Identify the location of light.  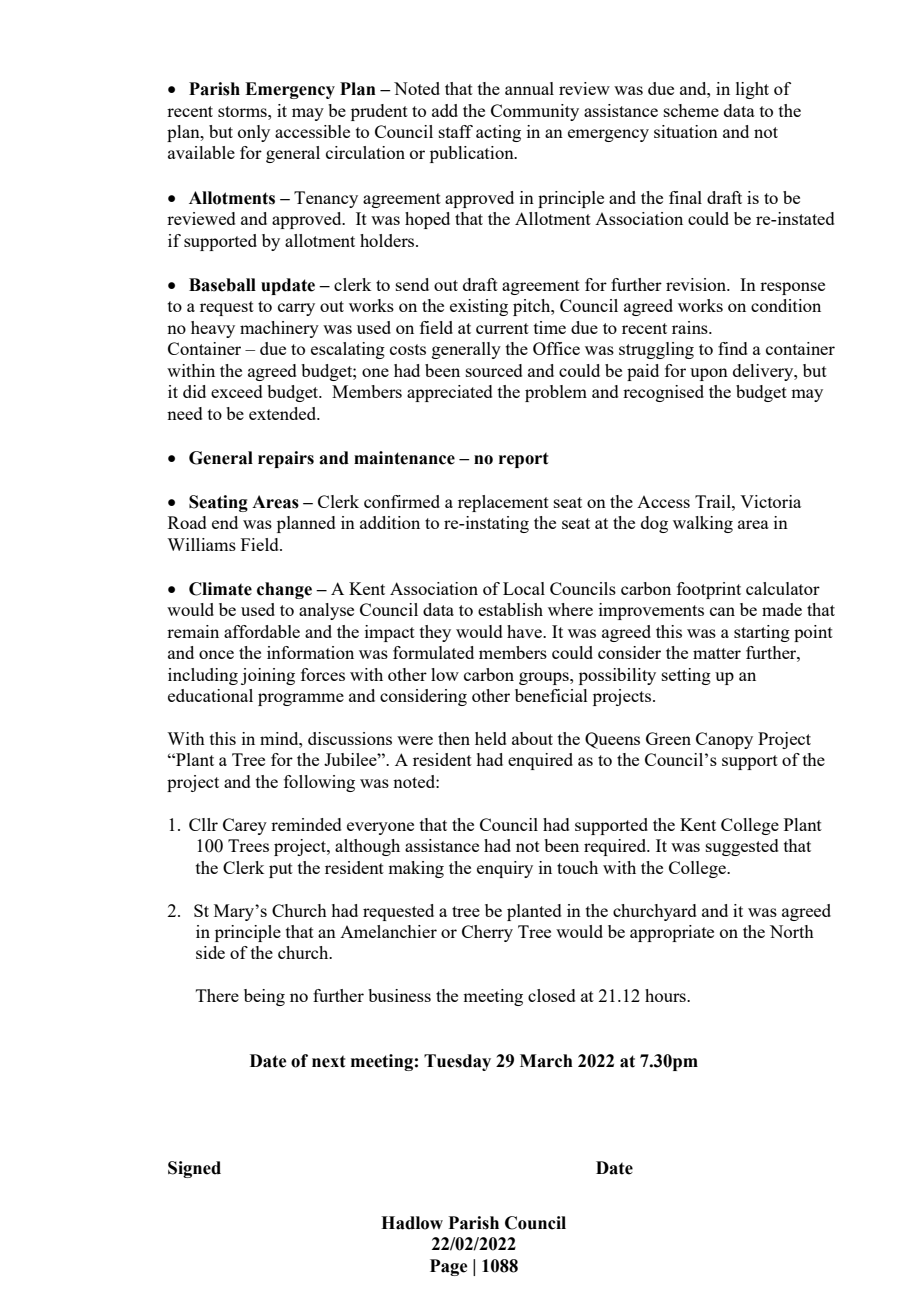
(752, 90).
